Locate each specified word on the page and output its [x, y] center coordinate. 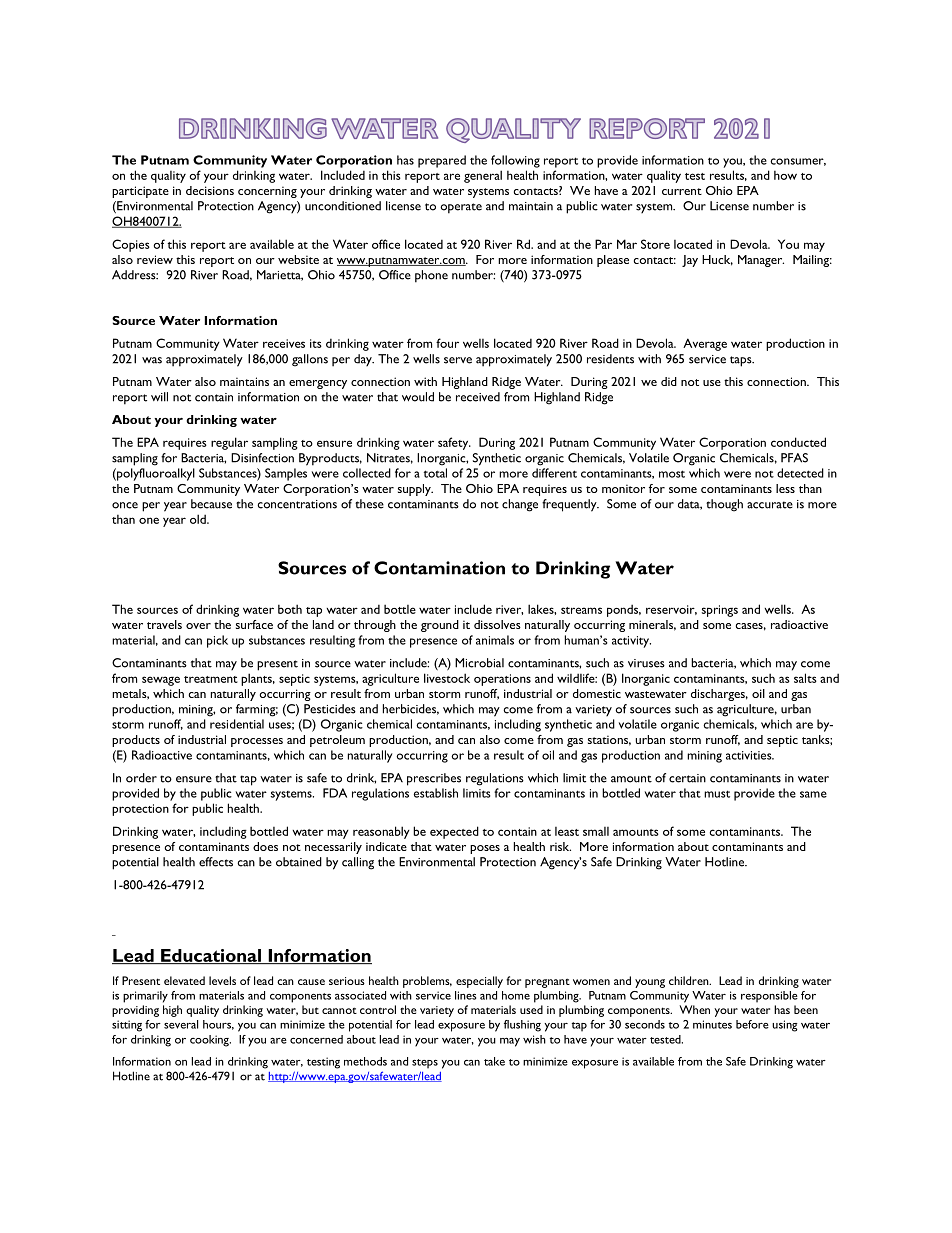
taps [742, 361]
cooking [210, 1041]
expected [454, 832]
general [483, 176]
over [198, 626]
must [717, 794]
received [478, 397]
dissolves [497, 624]
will [159, 397]
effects [216, 862]
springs [720, 611]
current [682, 191]
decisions [210, 190]
